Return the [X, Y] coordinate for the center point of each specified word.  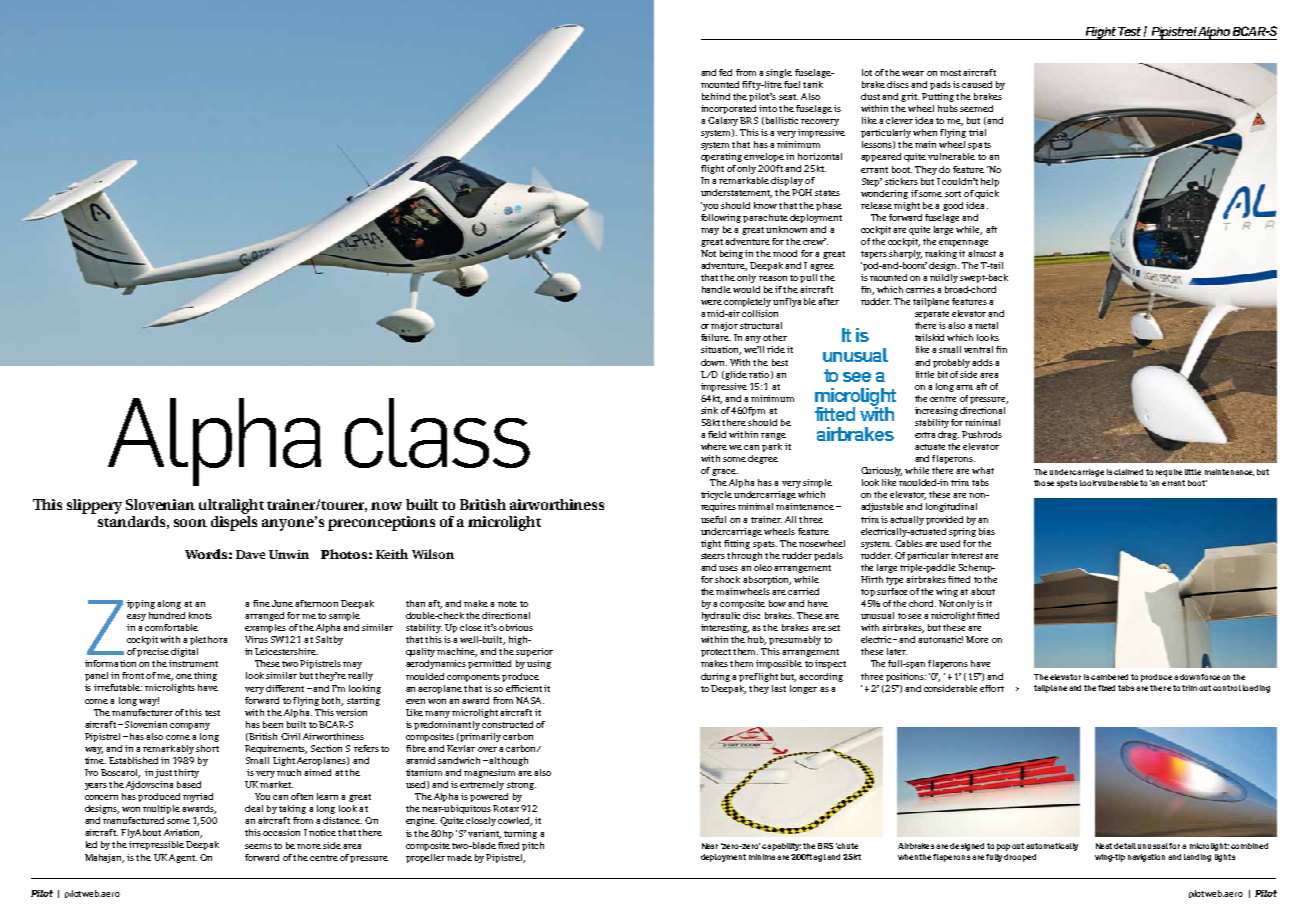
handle [716, 289]
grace [725, 472]
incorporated [728, 109]
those [1044, 483]
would [746, 289]
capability [781, 847]
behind [716, 96]
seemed [976, 108]
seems [258, 846]
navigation [1146, 858]
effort [992, 688]
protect [716, 653]
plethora [208, 640]
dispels [234, 522]
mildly [944, 278]
